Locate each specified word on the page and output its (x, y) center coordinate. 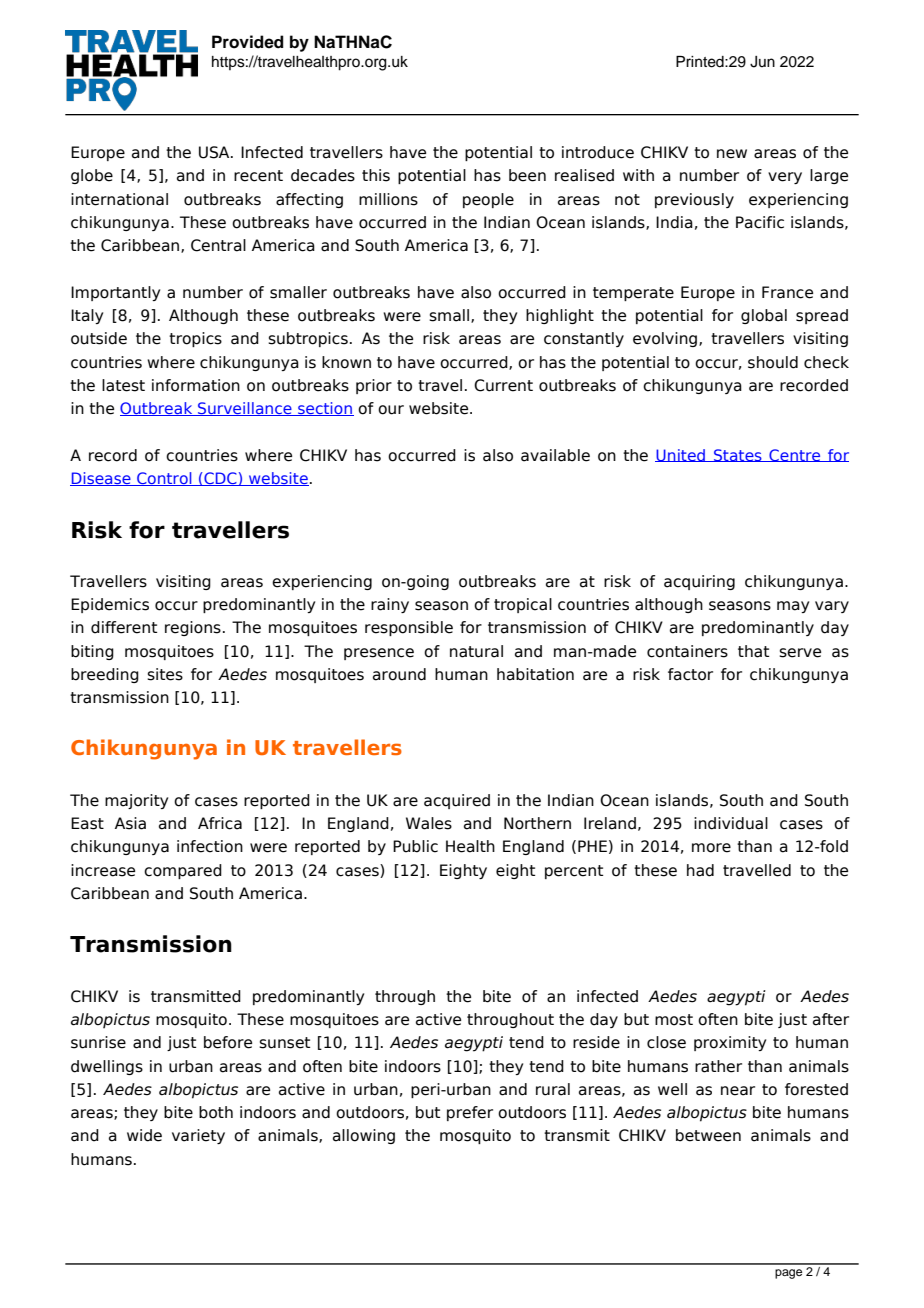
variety (198, 1136)
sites (165, 674)
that (753, 651)
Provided (248, 42)
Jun (762, 62)
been (527, 175)
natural (476, 651)
